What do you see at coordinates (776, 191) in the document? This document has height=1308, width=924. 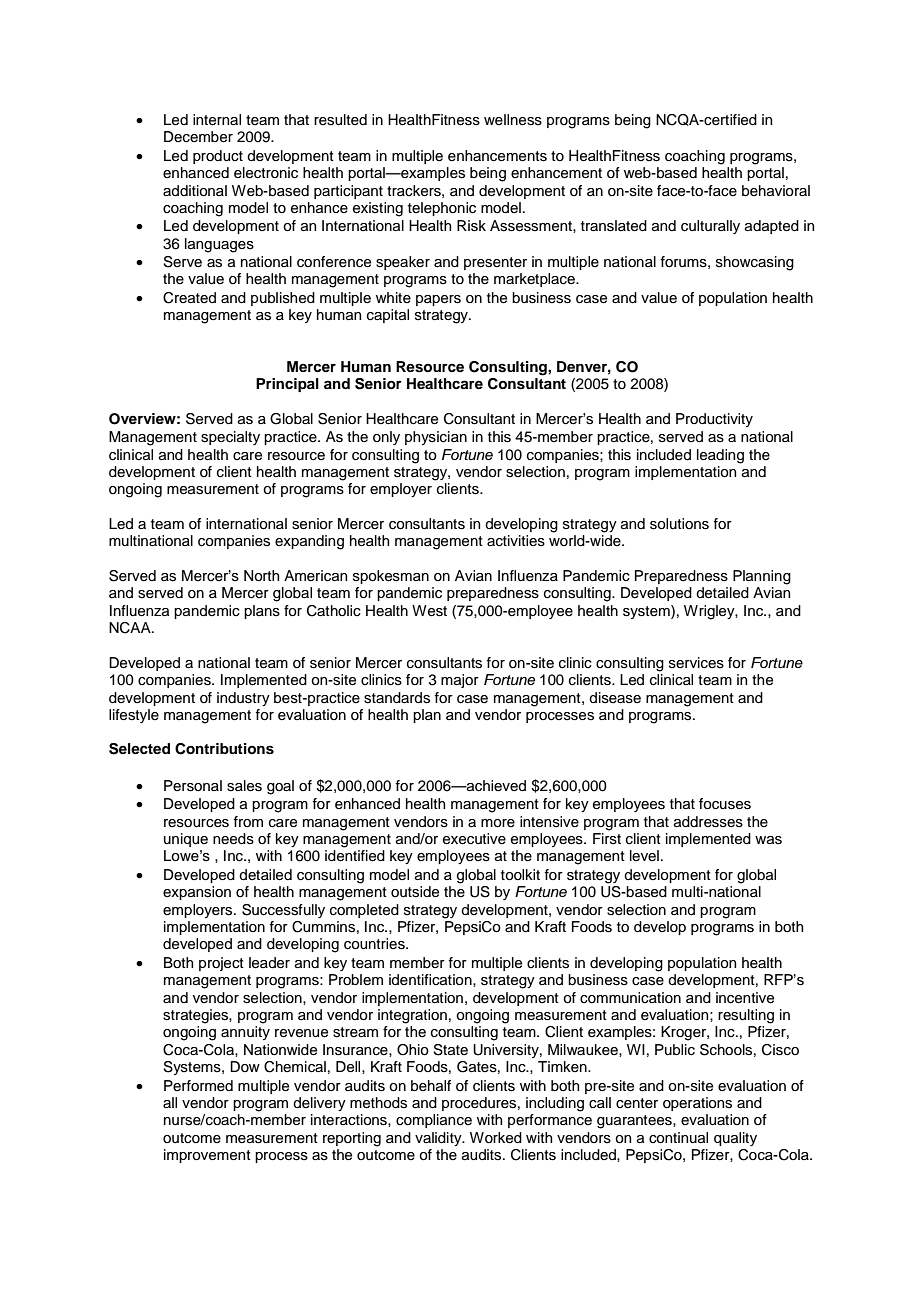 I see `behavioral` at bounding box center [776, 191].
